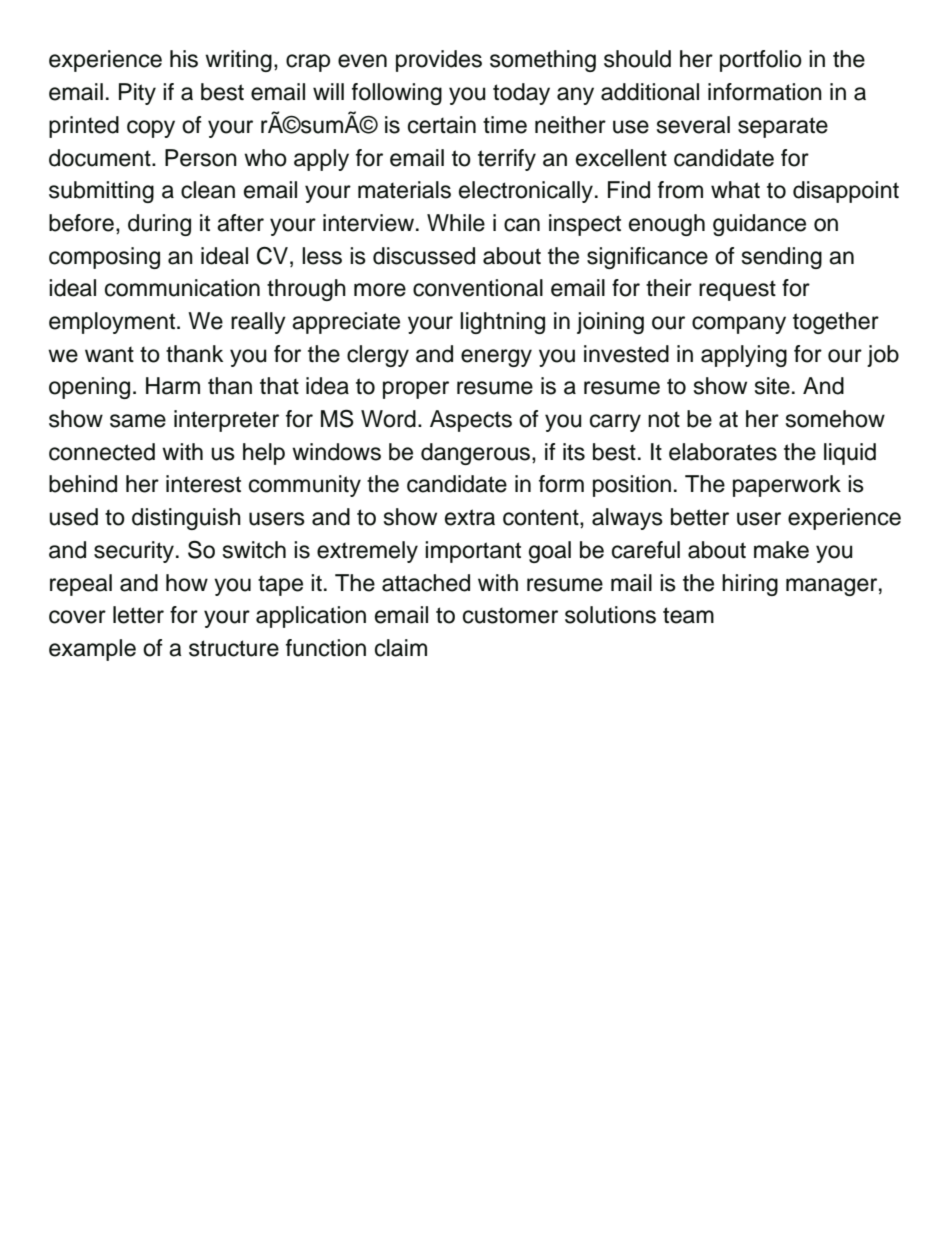 The width and height of the screenshot is (952, 1233). I want to click on his, so click(184, 59).
